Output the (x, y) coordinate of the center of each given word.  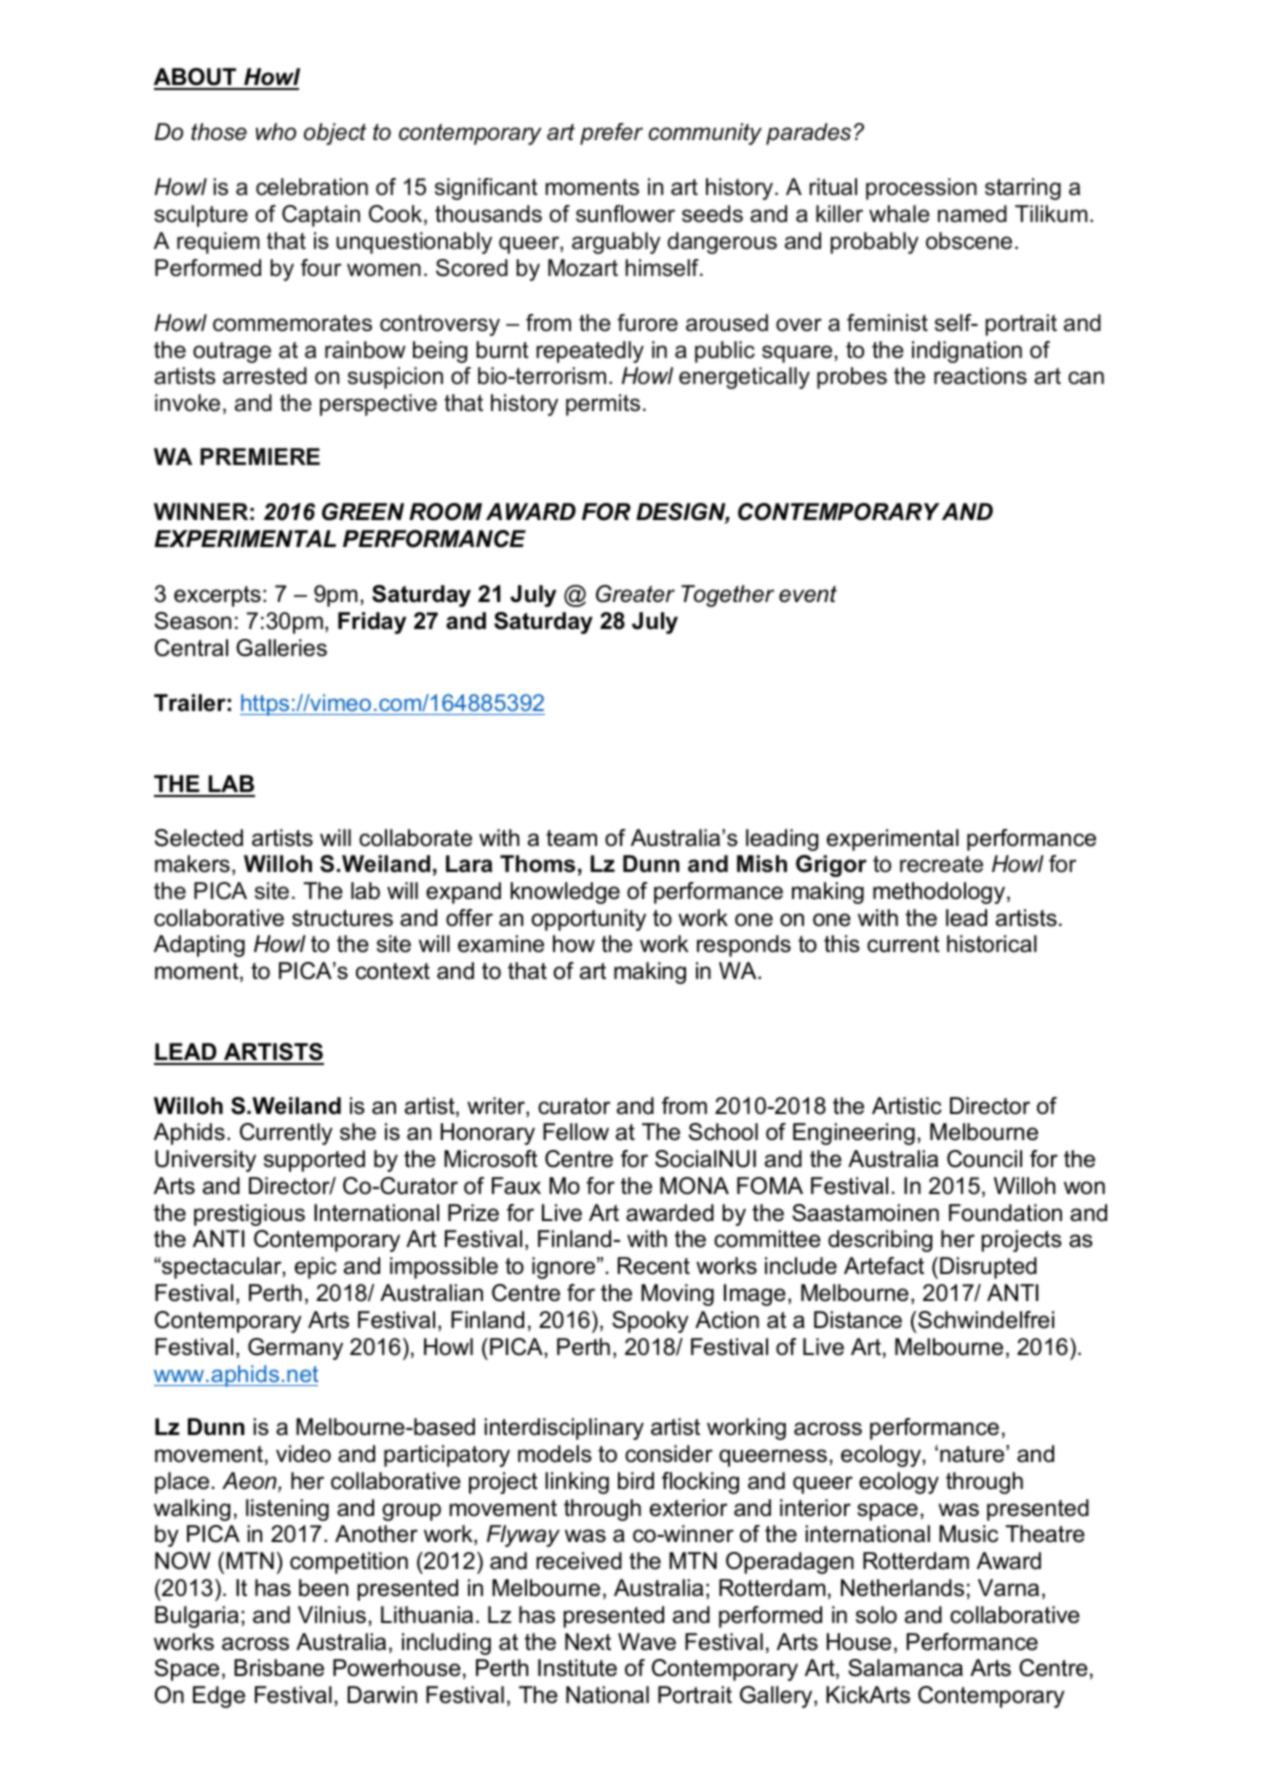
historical (992, 944)
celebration (312, 187)
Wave (647, 1642)
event (808, 594)
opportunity (589, 920)
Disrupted (988, 1268)
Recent (654, 1266)
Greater (635, 594)
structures (342, 918)
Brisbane (279, 1668)
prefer (611, 134)
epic (316, 1268)
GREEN (363, 512)
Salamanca (905, 1668)
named (972, 214)
